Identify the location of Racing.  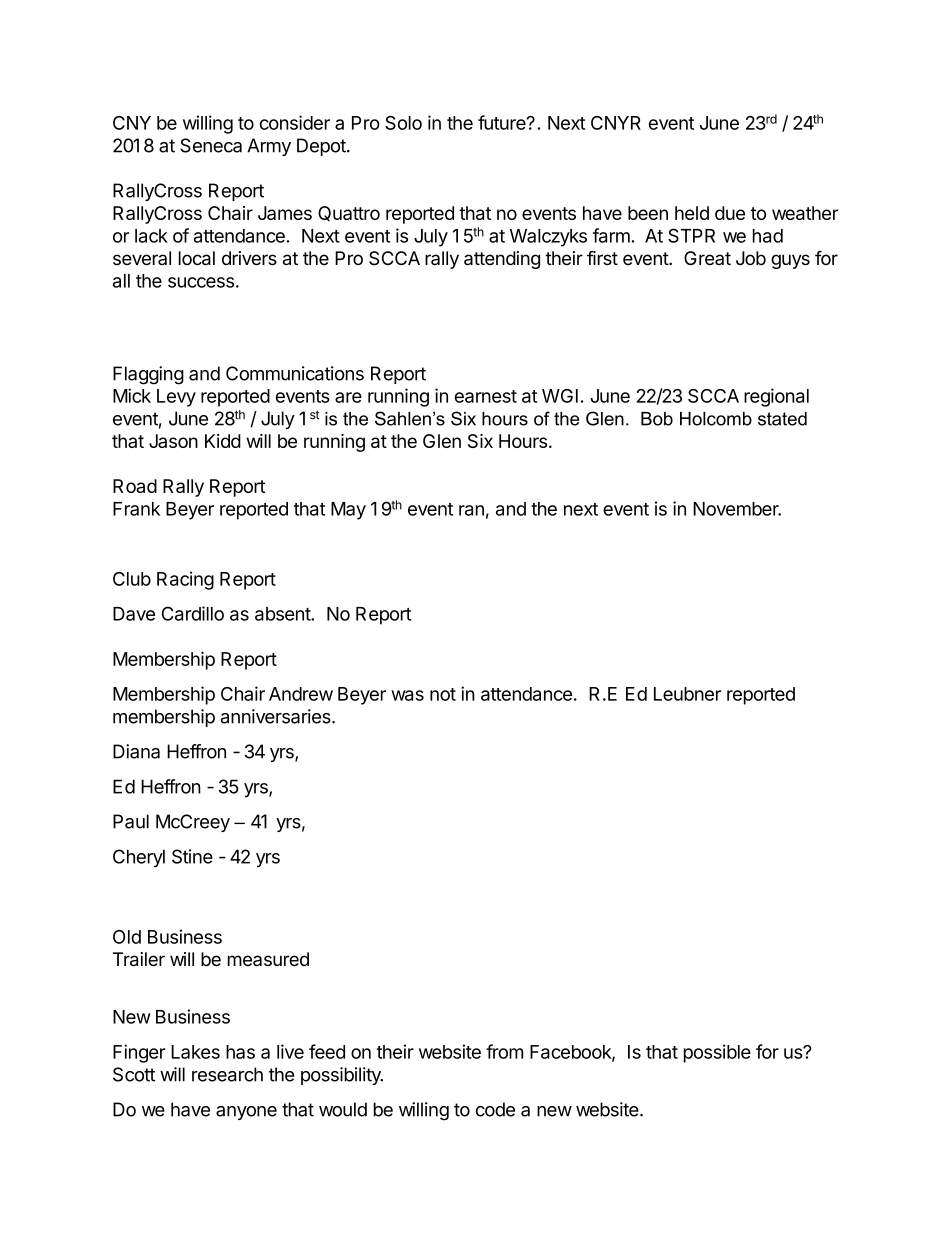
(185, 580).
